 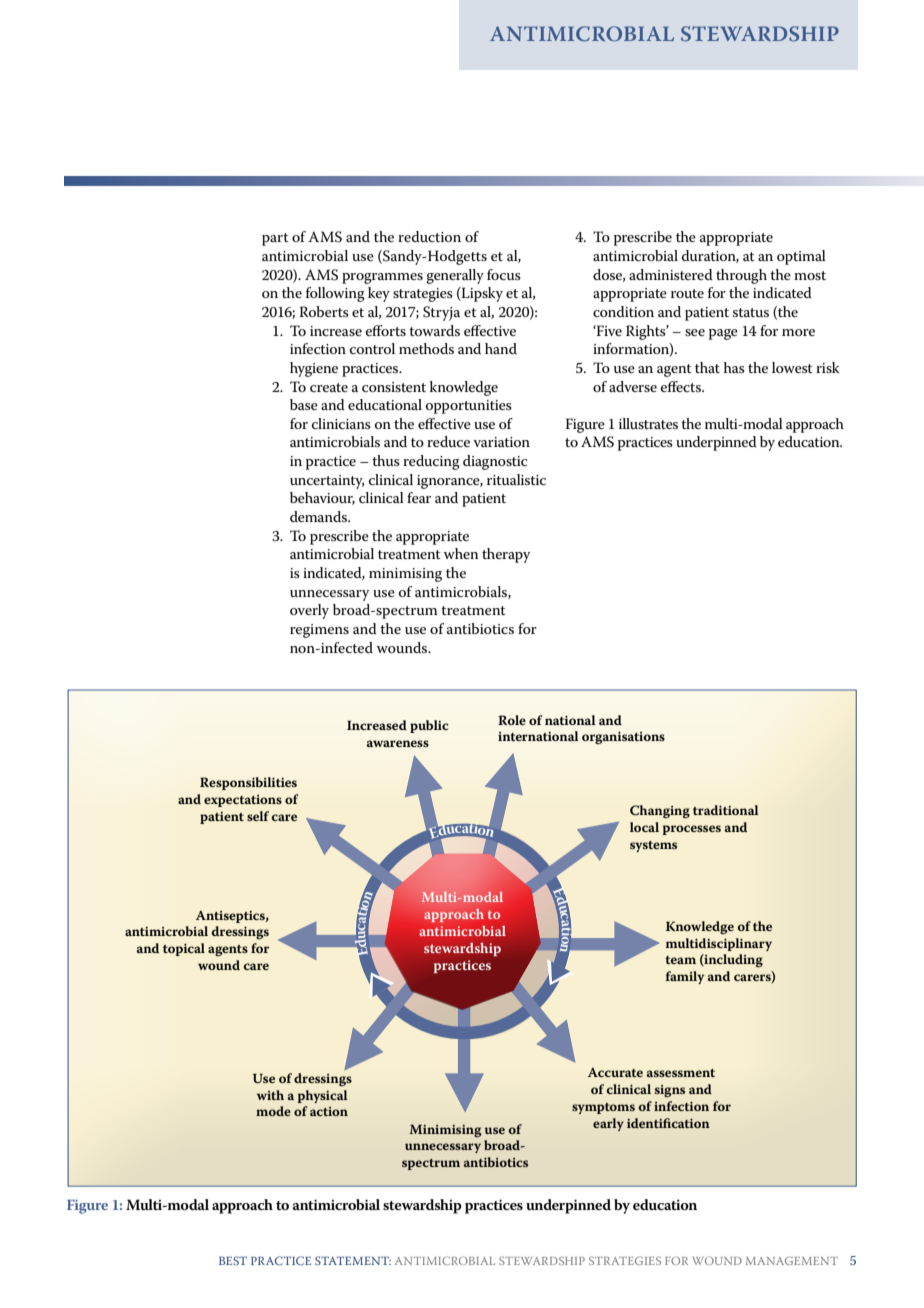 What do you see at coordinates (680, 960) in the image?
I see `team` at bounding box center [680, 960].
